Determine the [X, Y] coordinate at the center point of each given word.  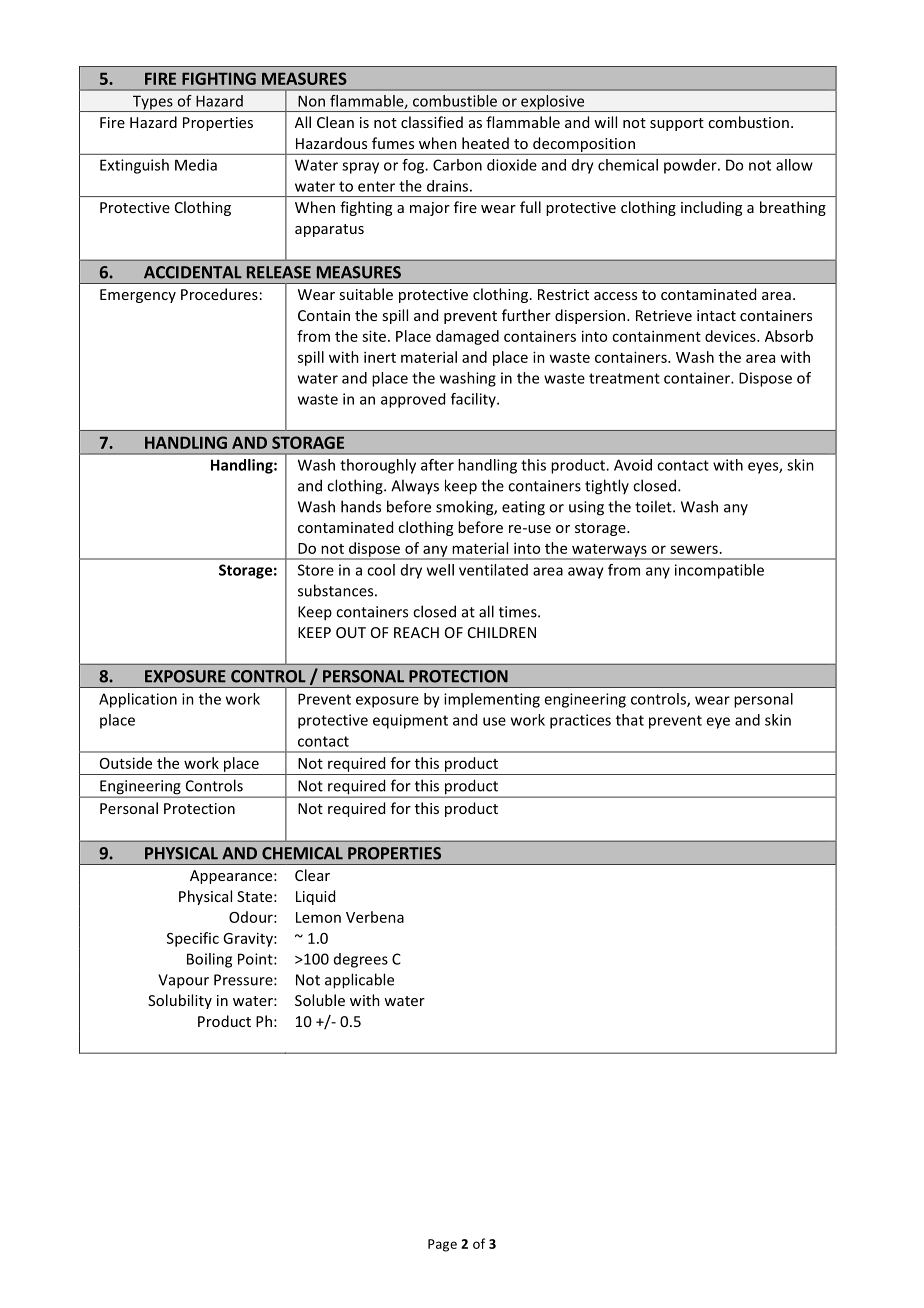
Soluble [320, 1000]
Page [442, 1245]
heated [485, 143]
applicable [359, 981]
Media [196, 165]
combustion [748, 122]
